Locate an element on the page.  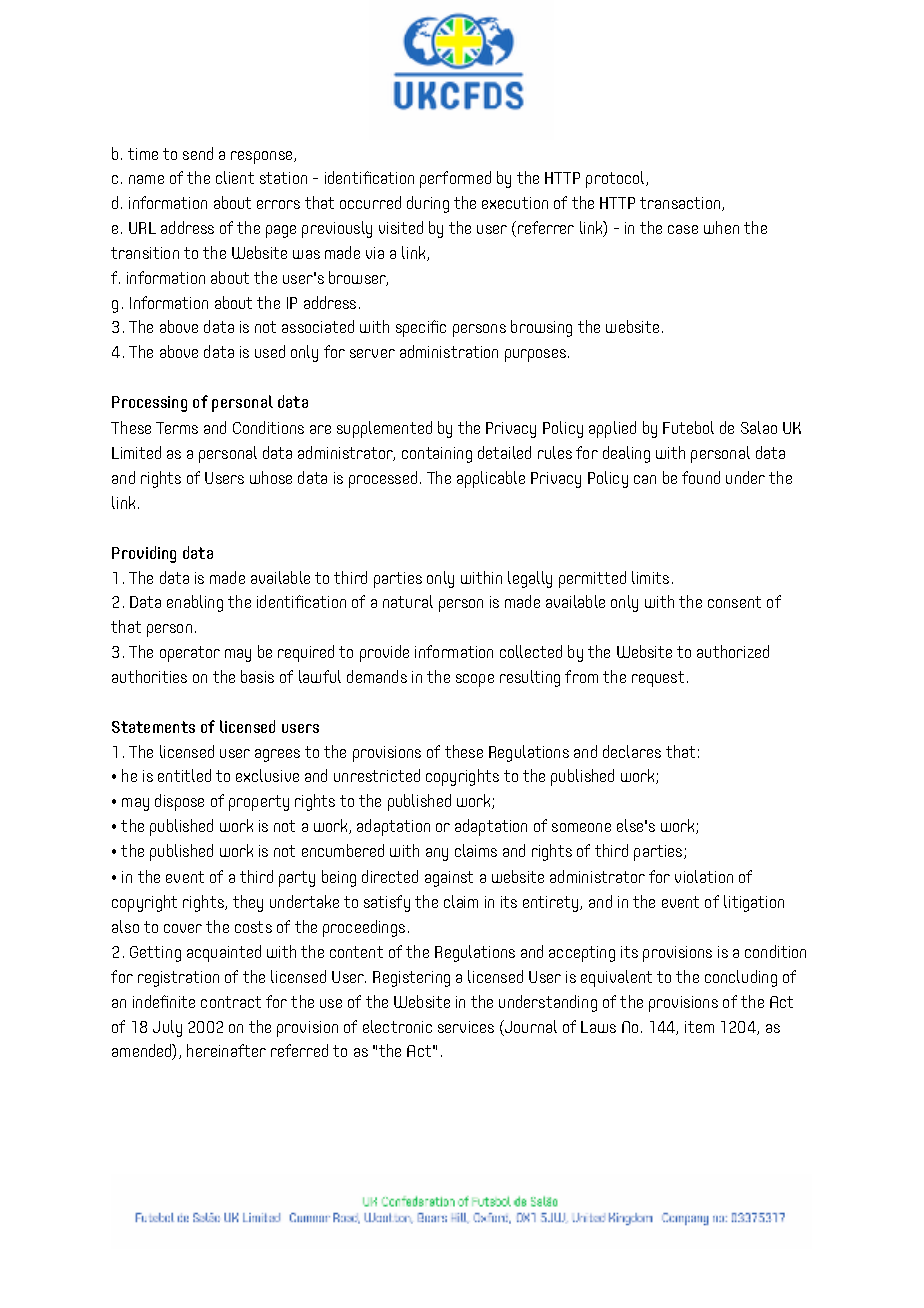
scope is located at coordinates (475, 680).
